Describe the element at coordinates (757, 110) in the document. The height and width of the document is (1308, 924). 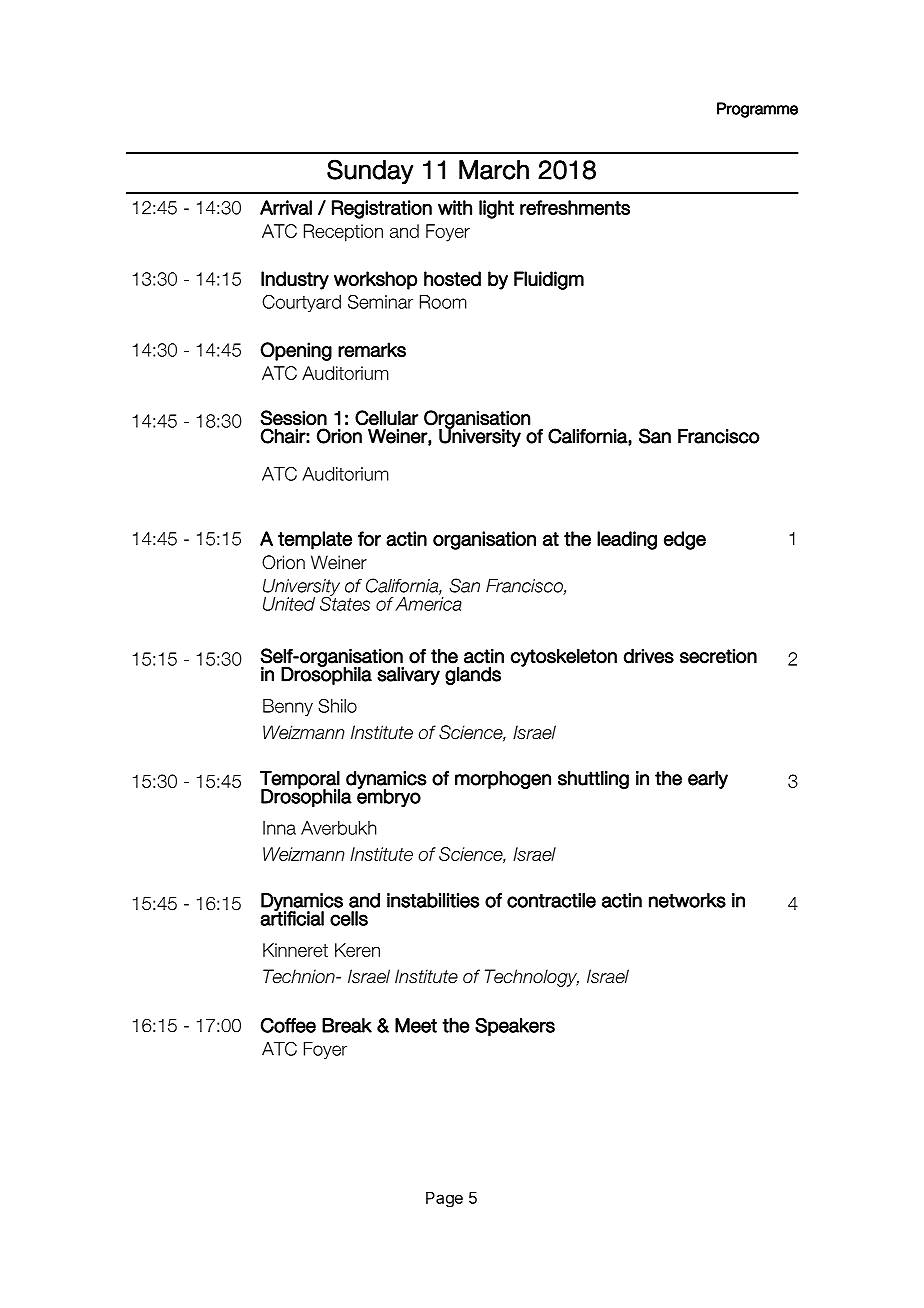
I see `Programme` at that location.
